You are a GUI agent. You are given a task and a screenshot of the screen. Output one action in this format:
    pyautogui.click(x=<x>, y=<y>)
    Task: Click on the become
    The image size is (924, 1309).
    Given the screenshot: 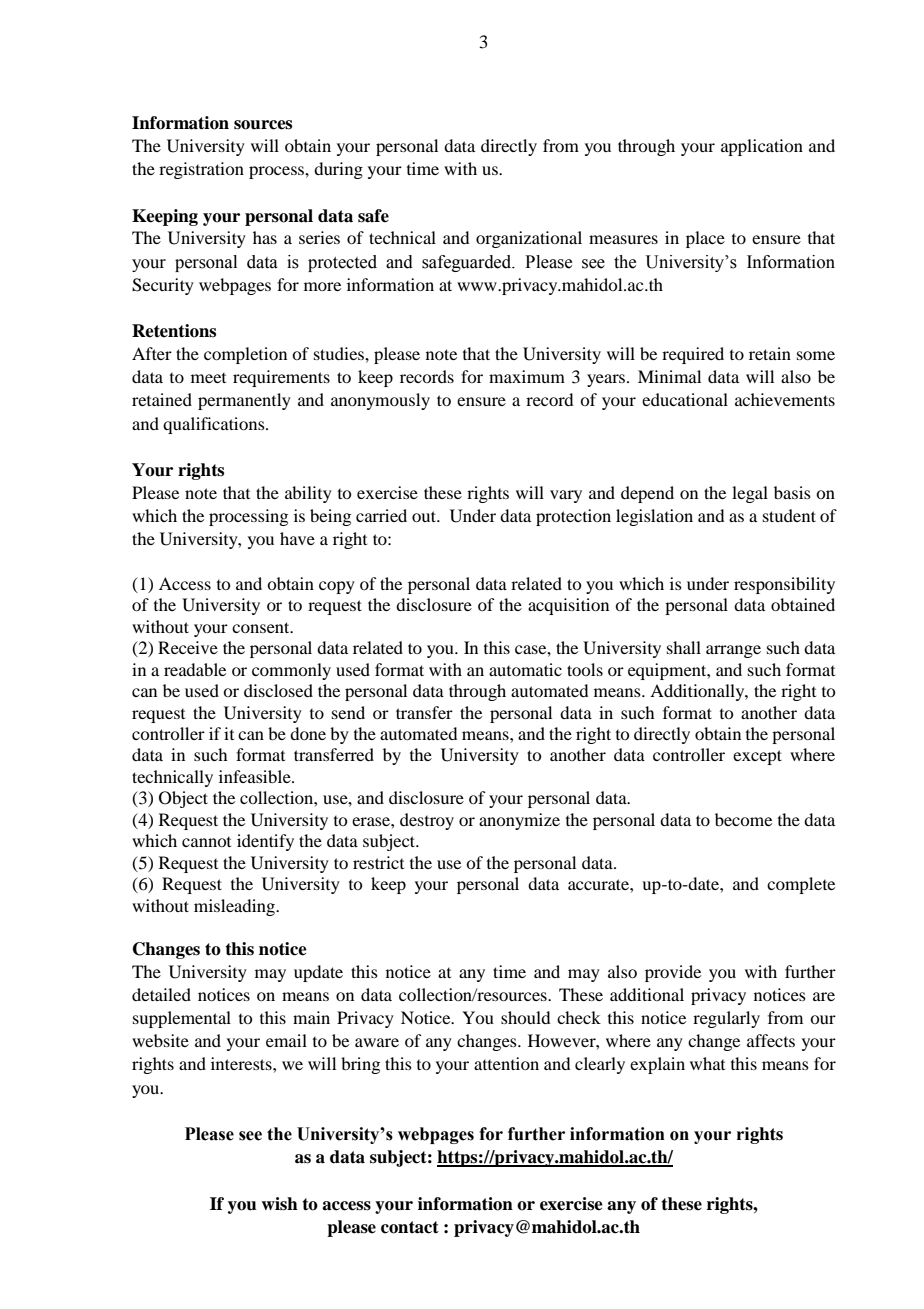 What is the action you would take?
    pyautogui.click(x=743, y=819)
